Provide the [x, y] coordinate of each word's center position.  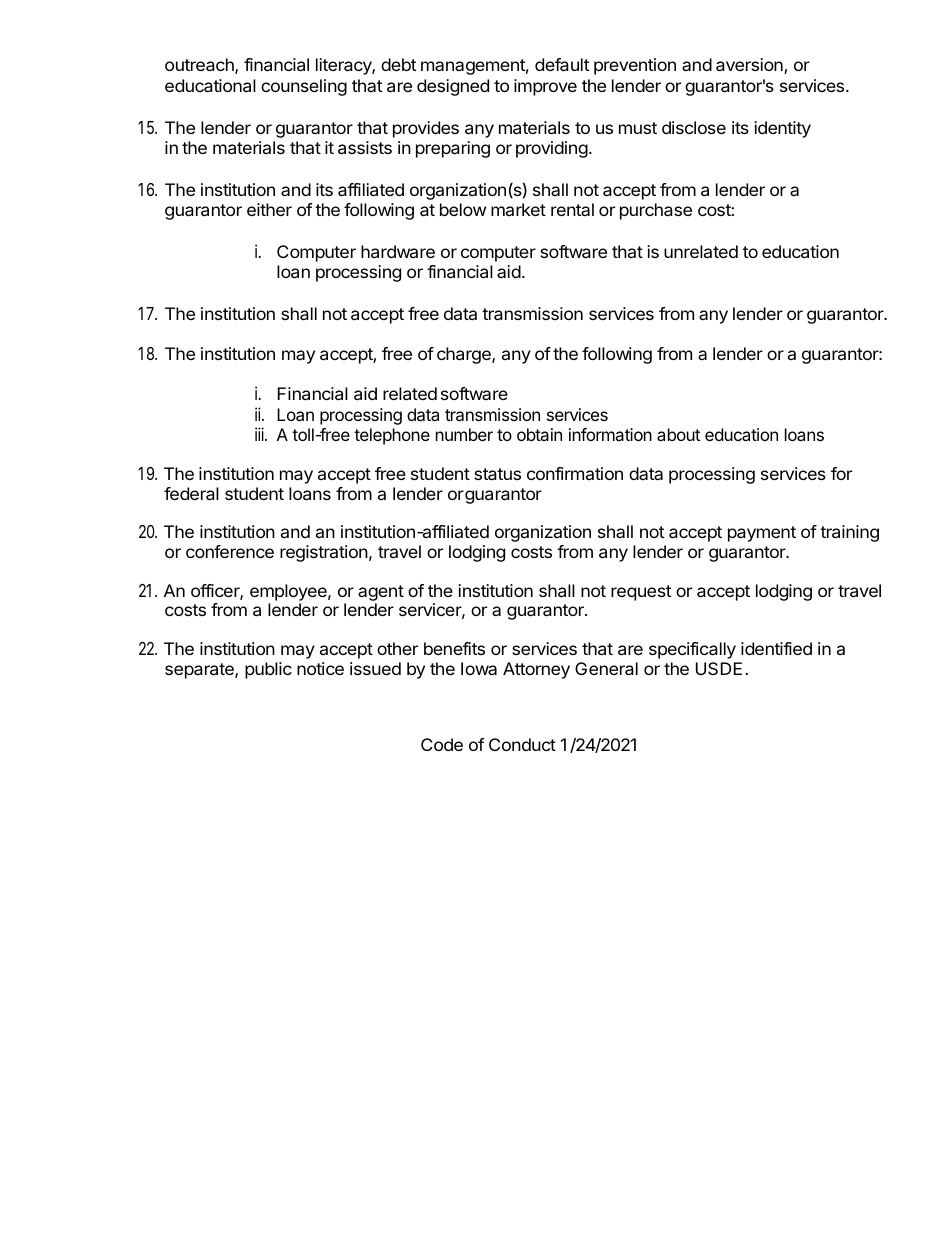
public [268, 670]
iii [260, 434]
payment [762, 534]
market [518, 209]
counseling [304, 87]
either [269, 209]
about [678, 434]
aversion [750, 66]
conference [230, 551]
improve [545, 87]
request [641, 593]
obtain [539, 434]
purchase [656, 211]
